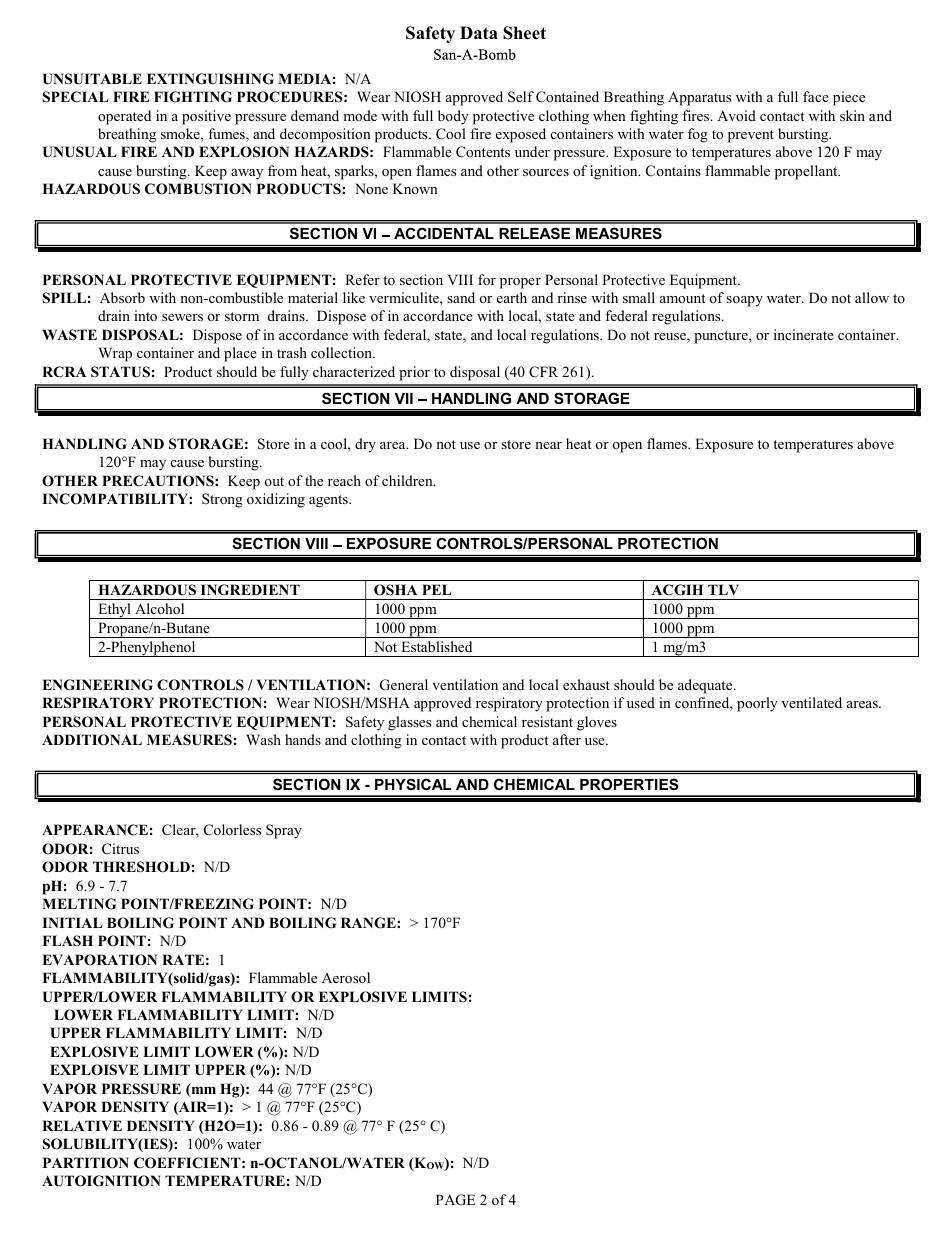 The width and height of the screenshot is (952, 1233). I want to click on soapy, so click(744, 301).
